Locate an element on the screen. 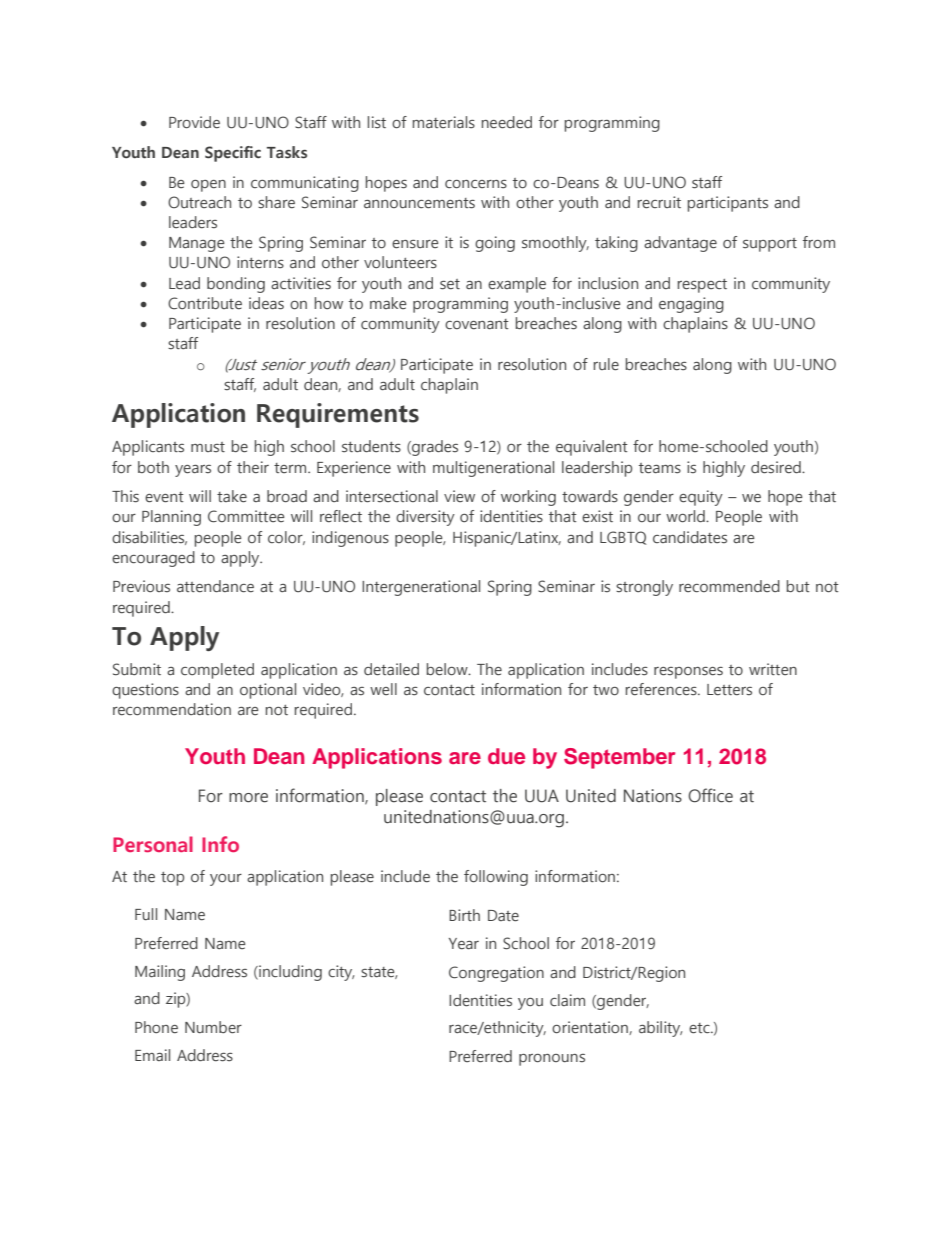 The width and height of the screenshot is (952, 1233). recommendation is located at coordinates (172, 709).
